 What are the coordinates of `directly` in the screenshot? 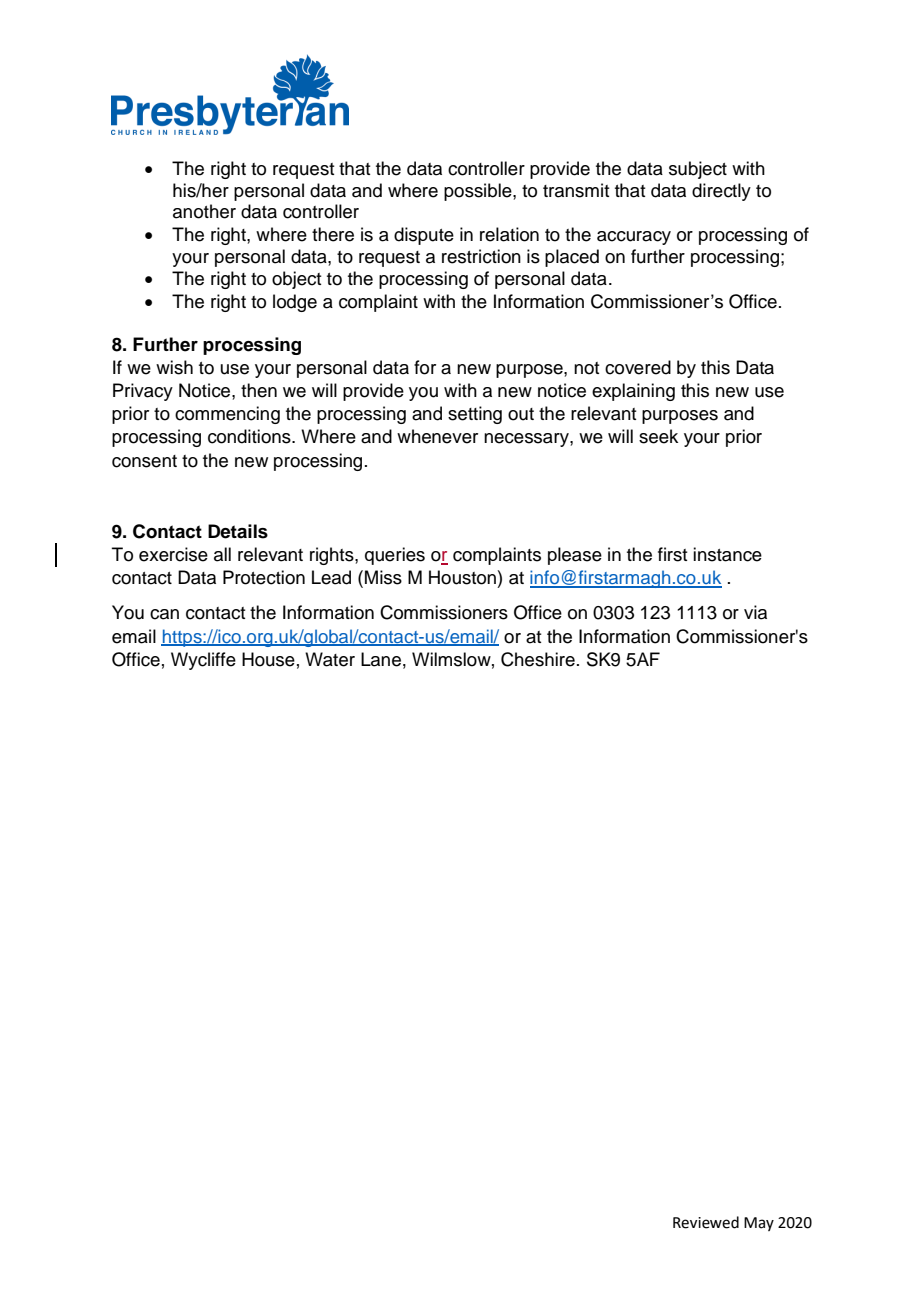 It's located at (721, 192).
